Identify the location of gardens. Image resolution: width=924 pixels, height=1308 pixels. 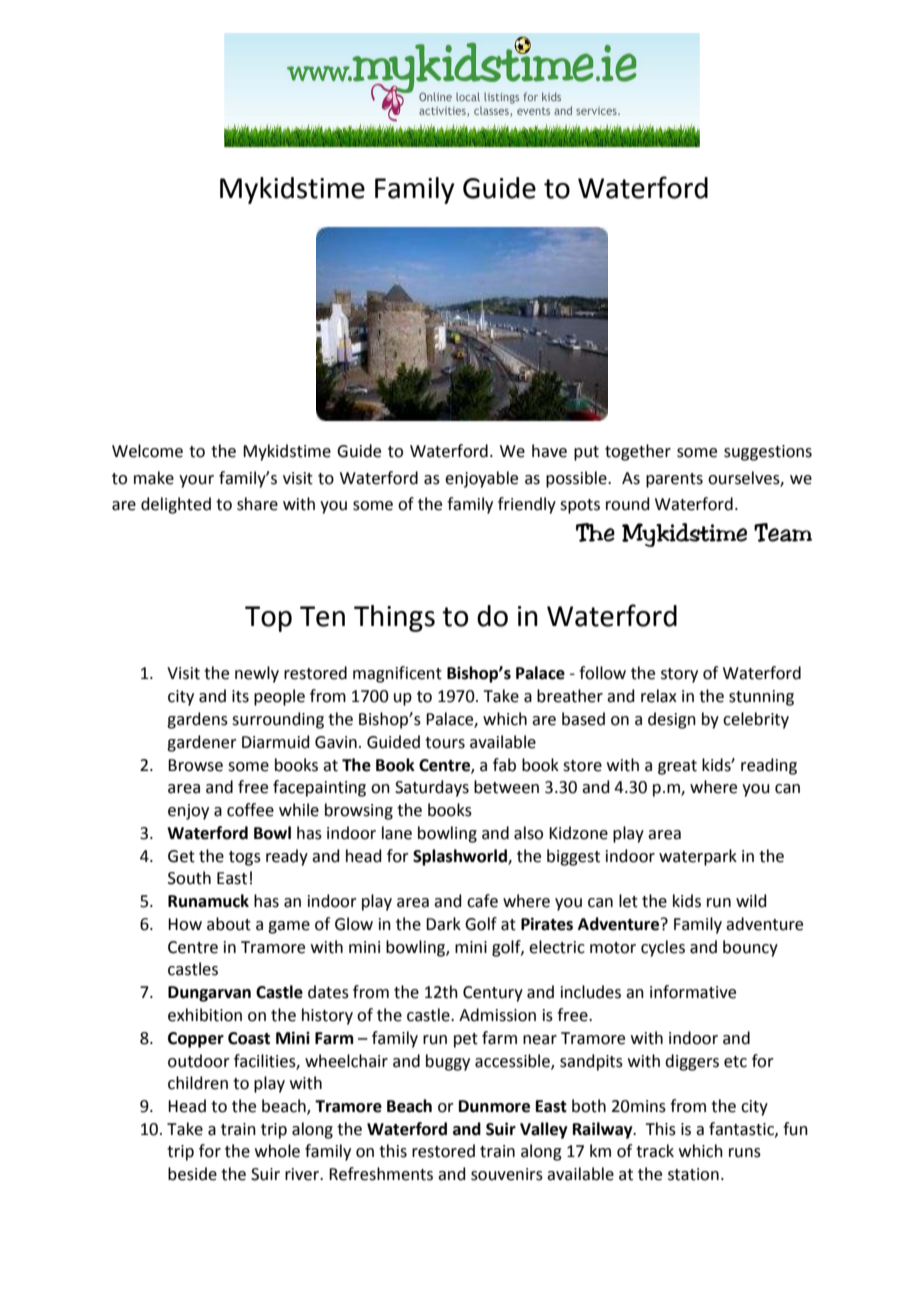
(197, 720).
